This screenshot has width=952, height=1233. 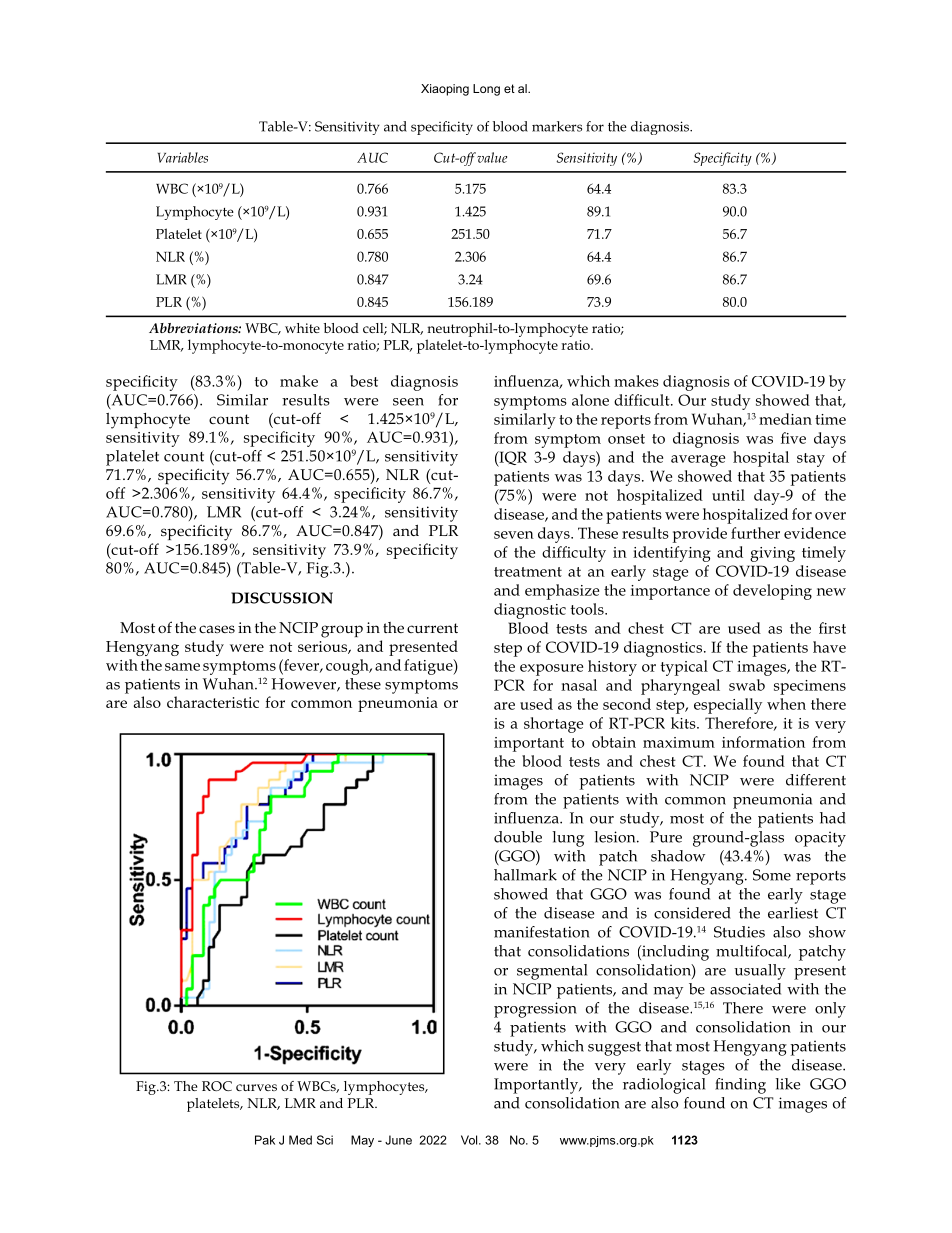 I want to click on curves, so click(x=256, y=1087).
